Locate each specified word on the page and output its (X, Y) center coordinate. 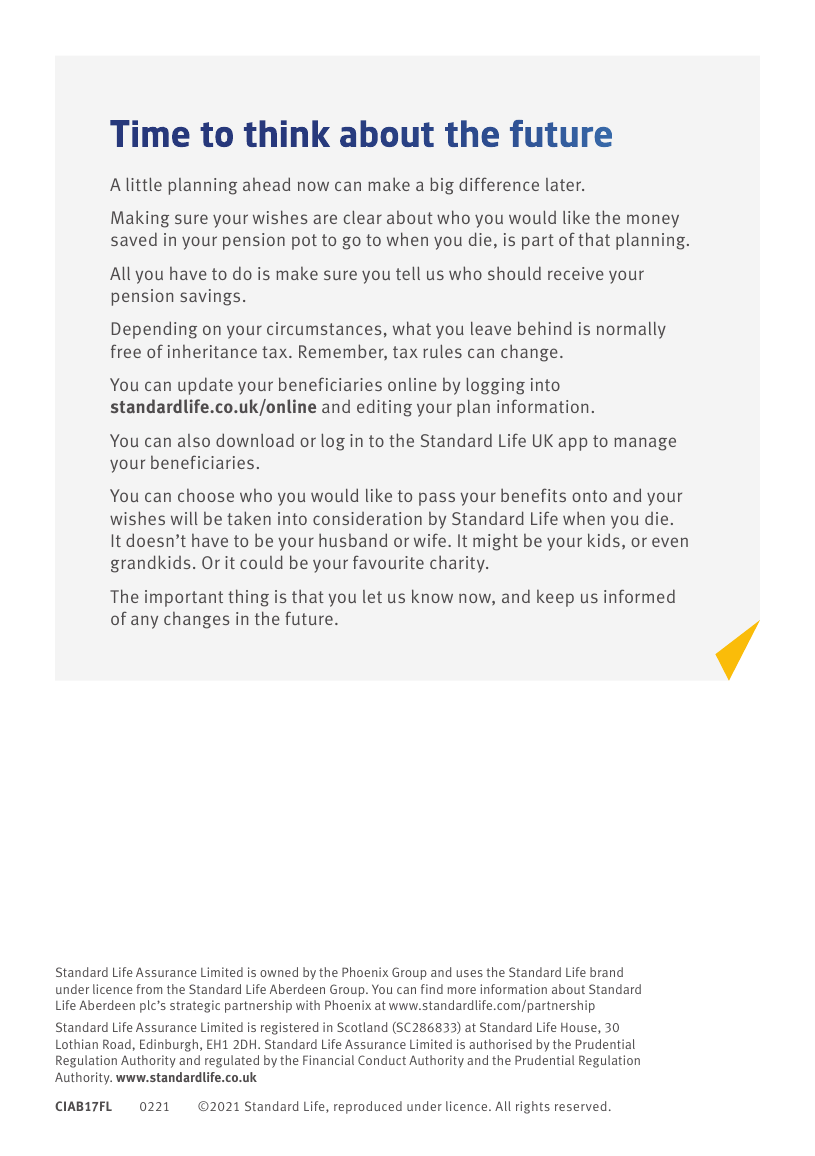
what (412, 328)
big (442, 186)
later (565, 184)
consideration (367, 518)
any (144, 622)
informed (639, 596)
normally (631, 330)
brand (606, 972)
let (372, 596)
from (149, 989)
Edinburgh (169, 1045)
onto (589, 496)
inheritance (212, 351)
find (432, 989)
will (184, 518)
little (144, 184)
